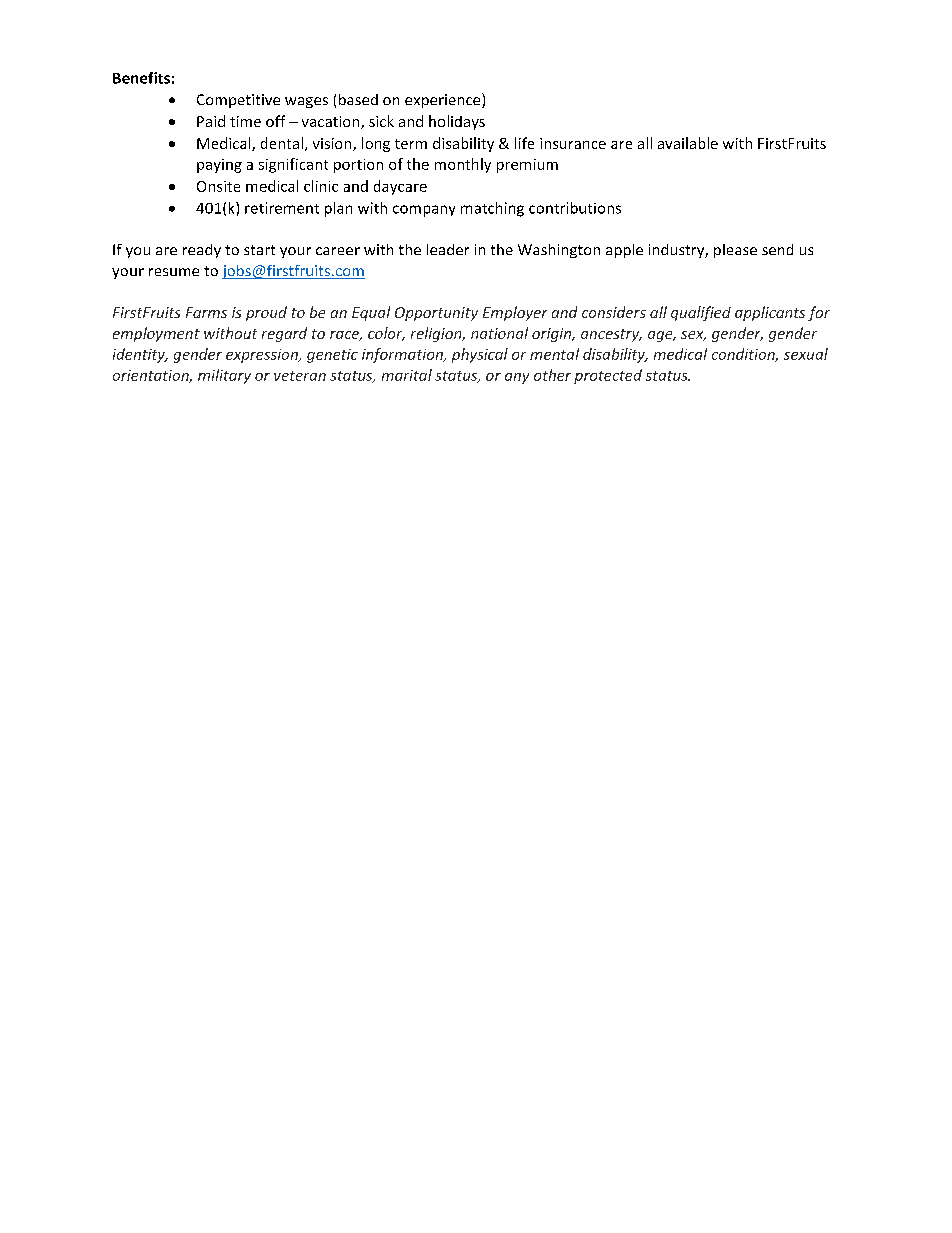 This page has height=1233, width=952. I want to click on military, so click(224, 376).
